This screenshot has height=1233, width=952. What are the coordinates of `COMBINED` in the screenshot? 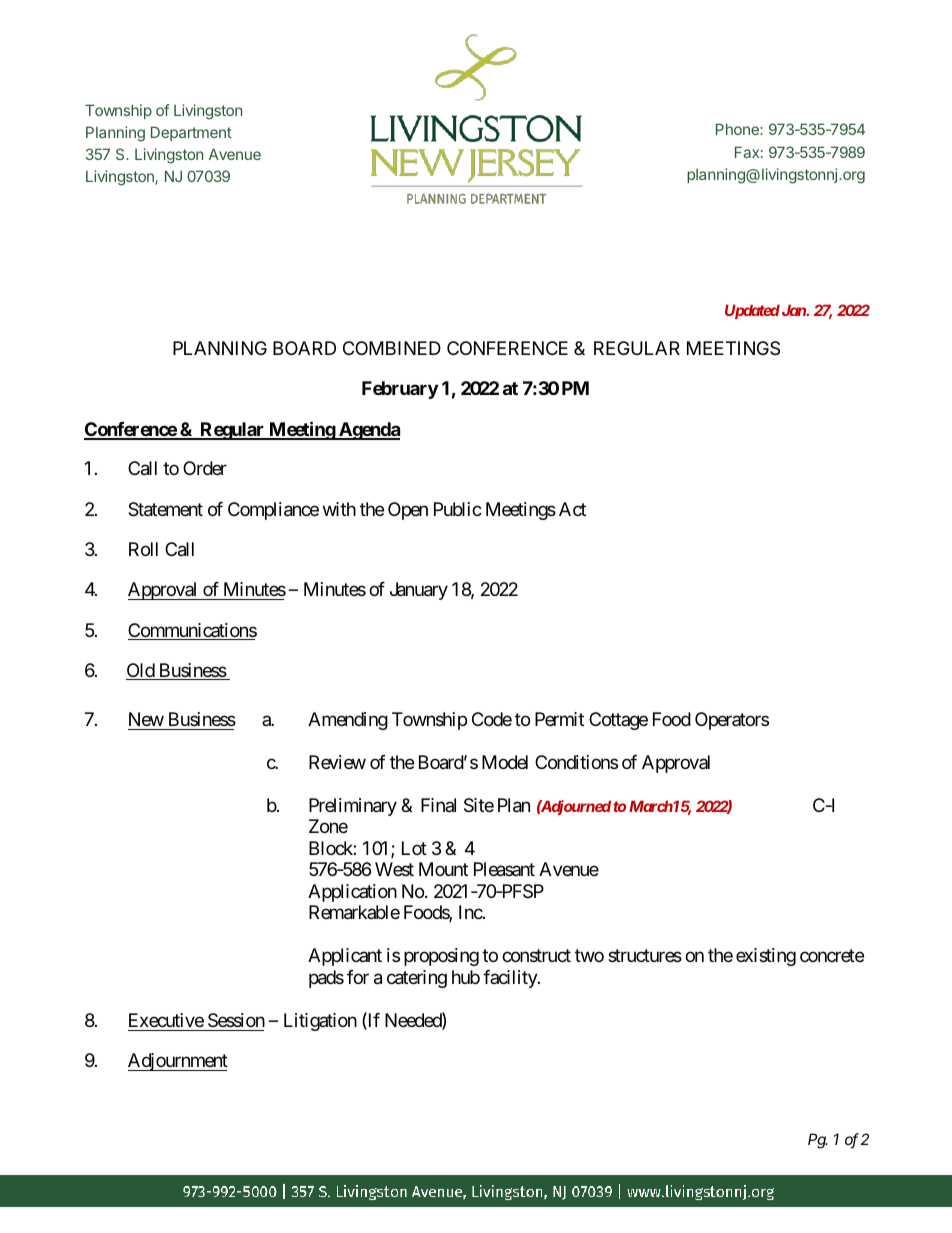 It's located at (392, 348).
